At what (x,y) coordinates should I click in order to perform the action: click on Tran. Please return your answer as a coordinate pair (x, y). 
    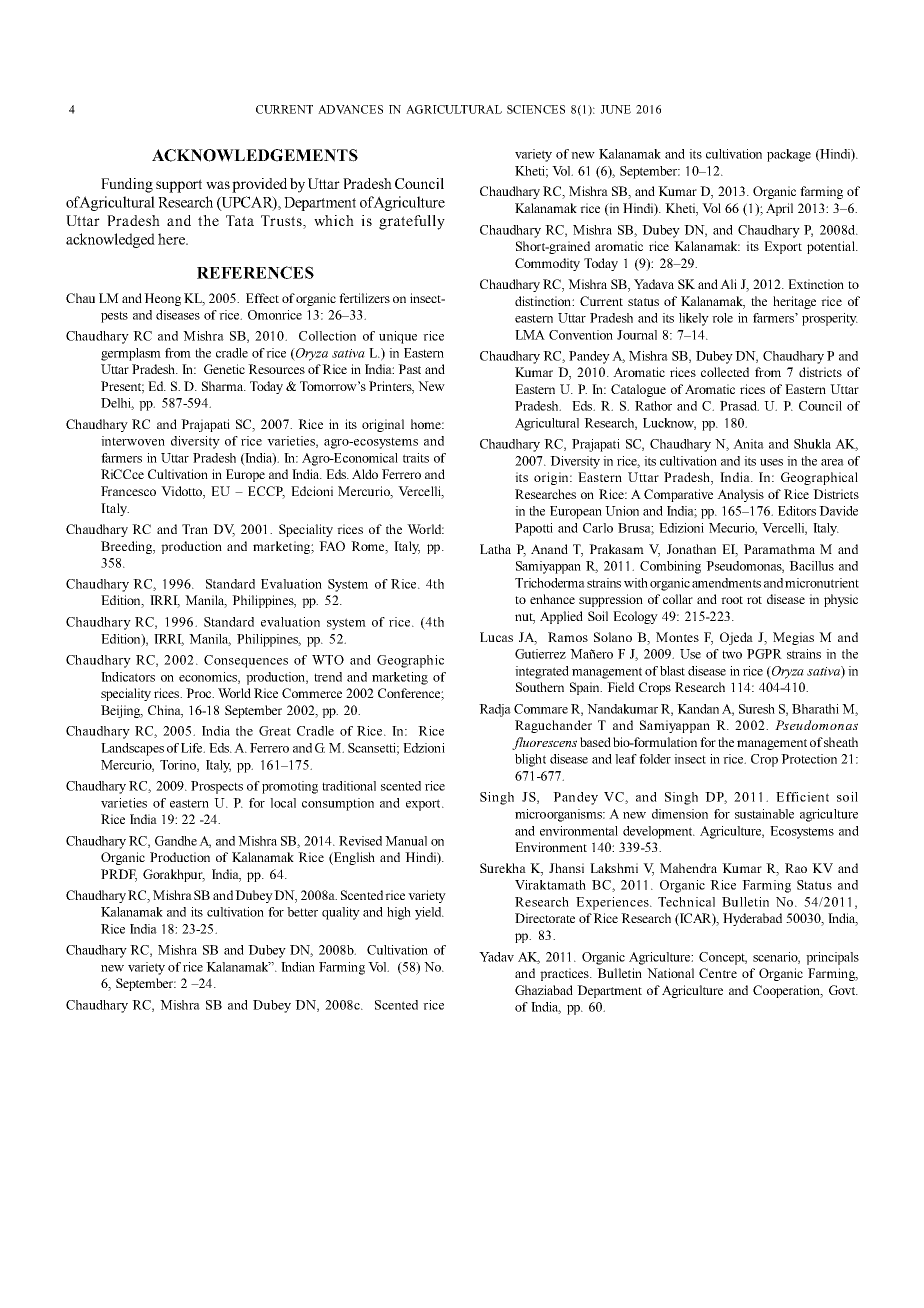
    Looking at the image, I should click on (195, 529).
